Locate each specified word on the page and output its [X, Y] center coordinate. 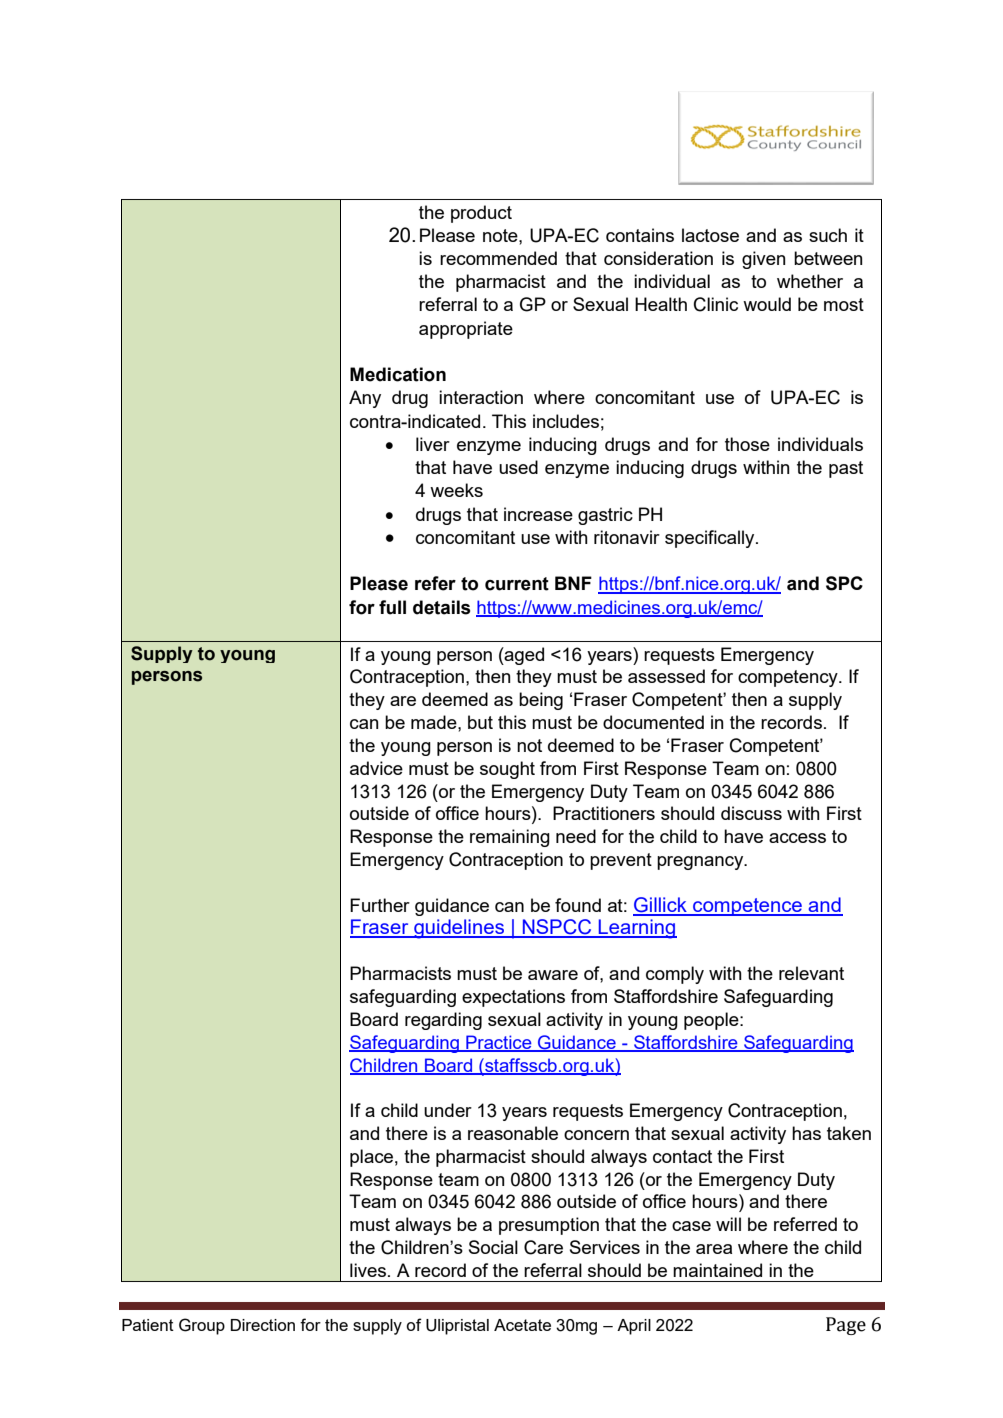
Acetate [522, 1325]
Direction [263, 1325]
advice [376, 768]
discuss [751, 813]
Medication [398, 374]
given [763, 260]
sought [507, 770]
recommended [498, 258]
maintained [717, 1270]
